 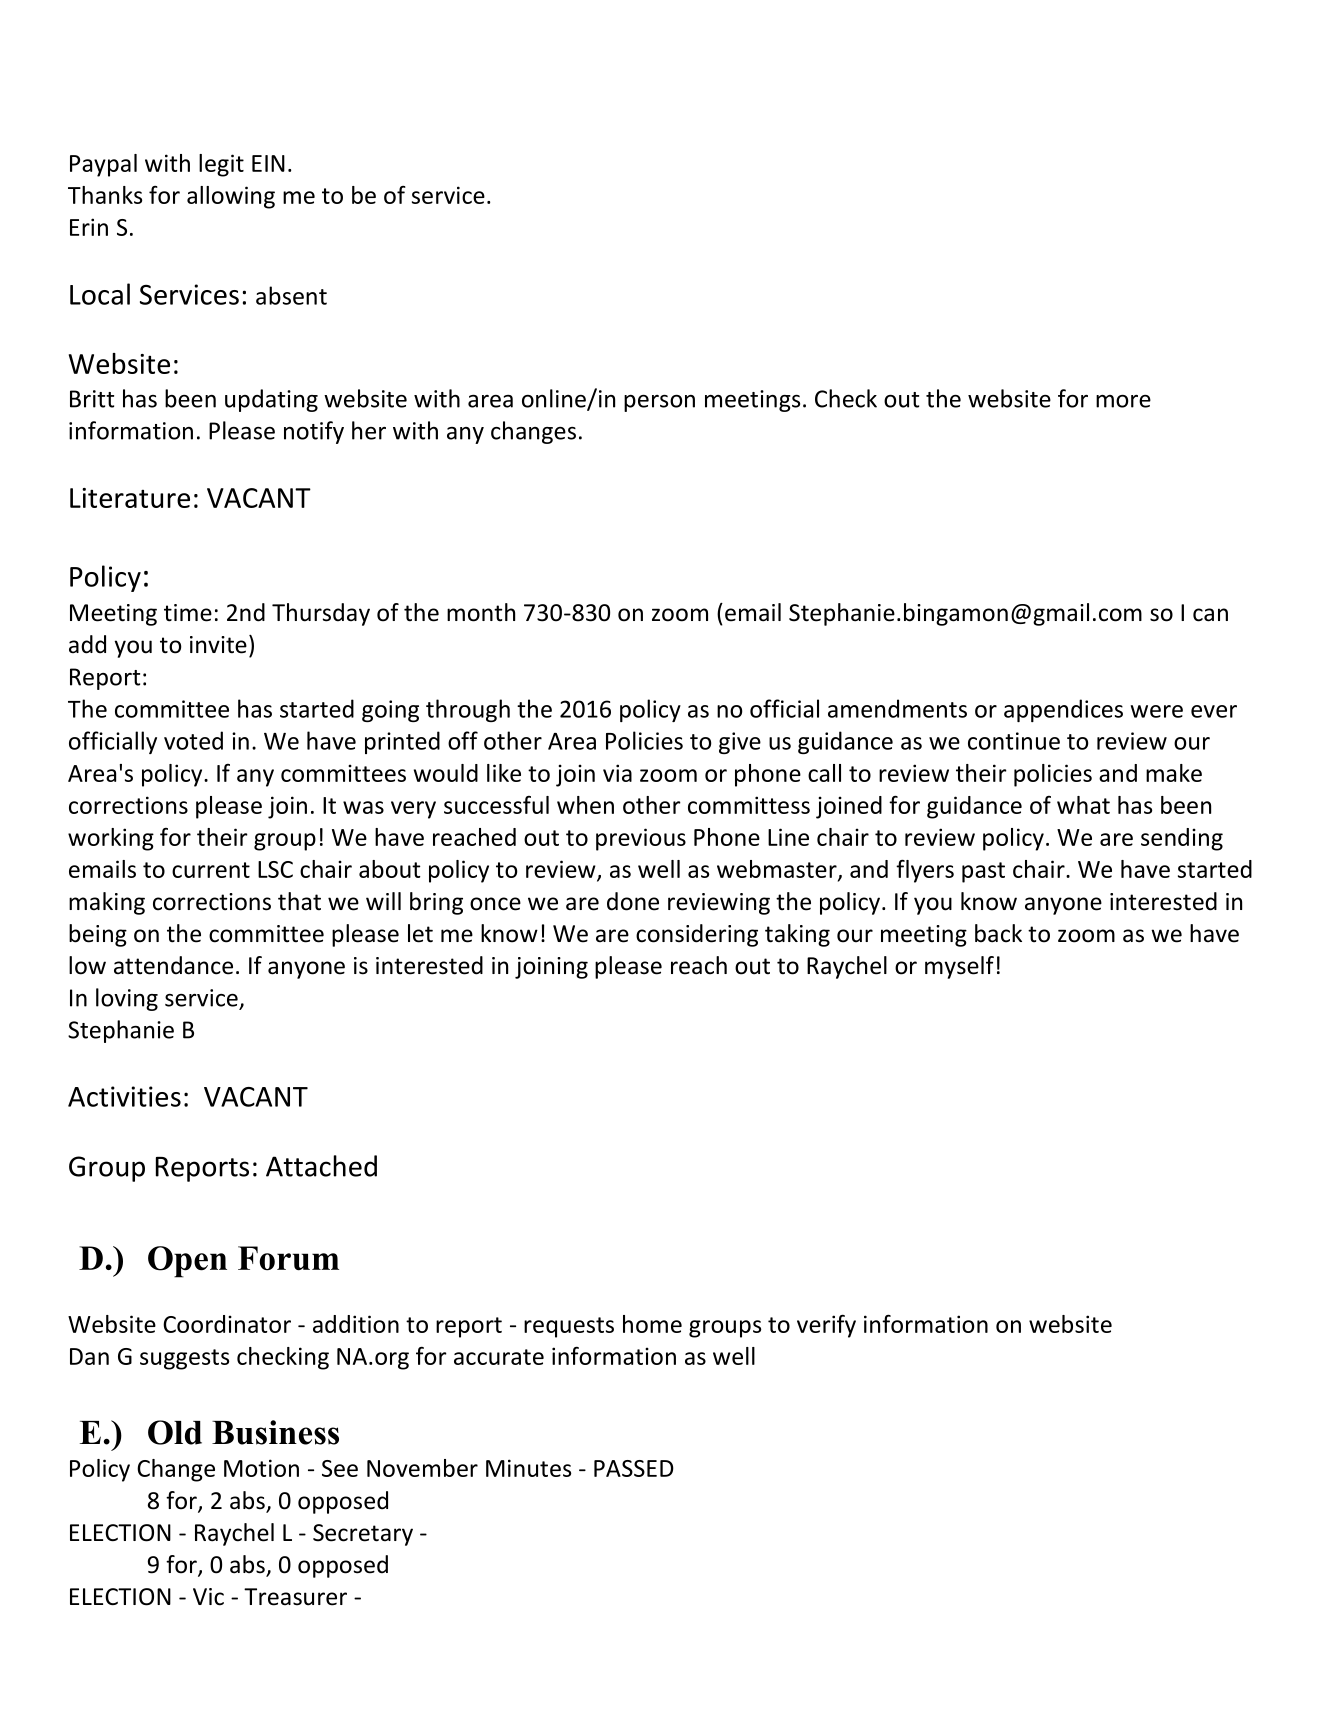 What do you see at coordinates (231, 197) in the image?
I see `allowing` at bounding box center [231, 197].
